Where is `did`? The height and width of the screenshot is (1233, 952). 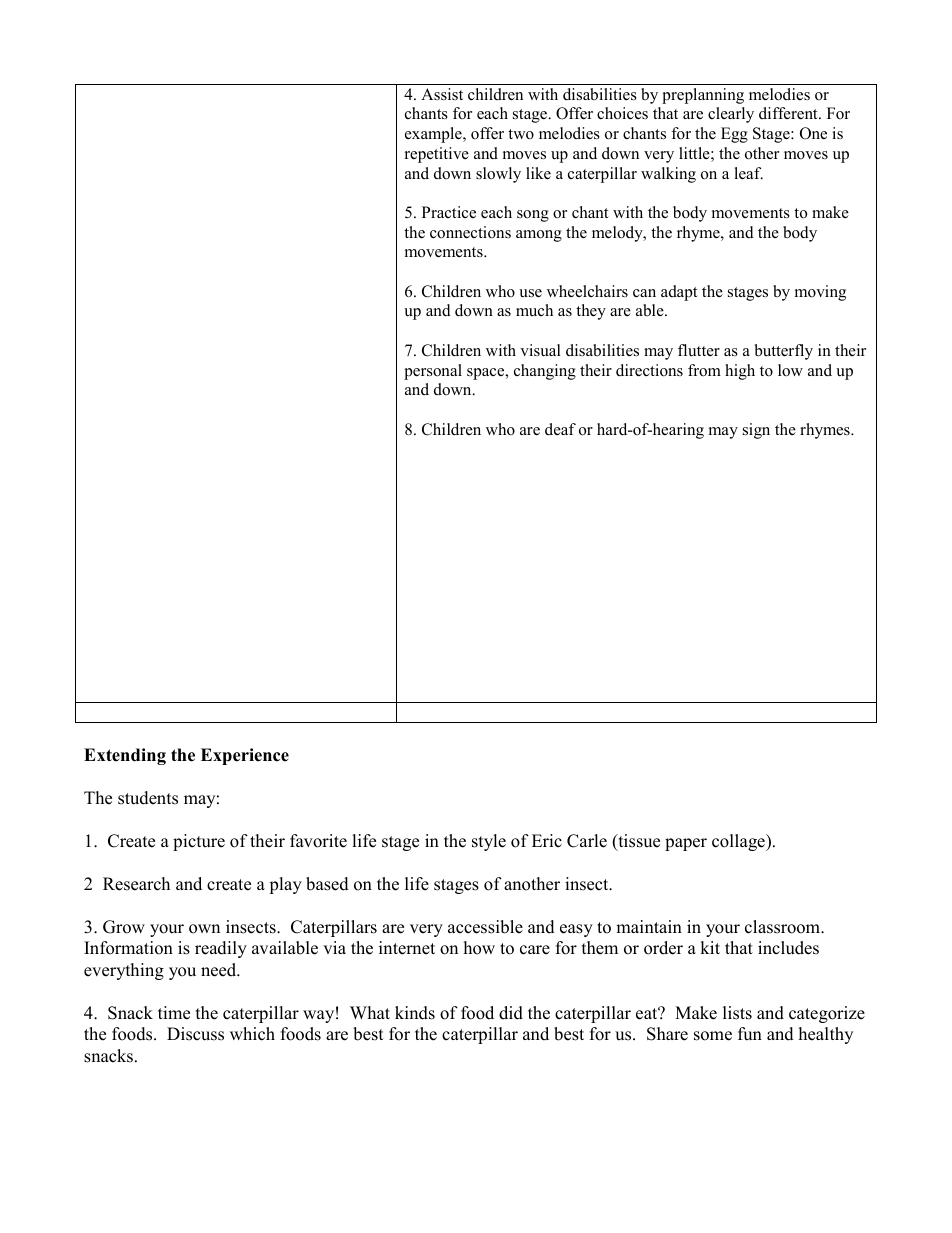
did is located at coordinates (511, 1013).
